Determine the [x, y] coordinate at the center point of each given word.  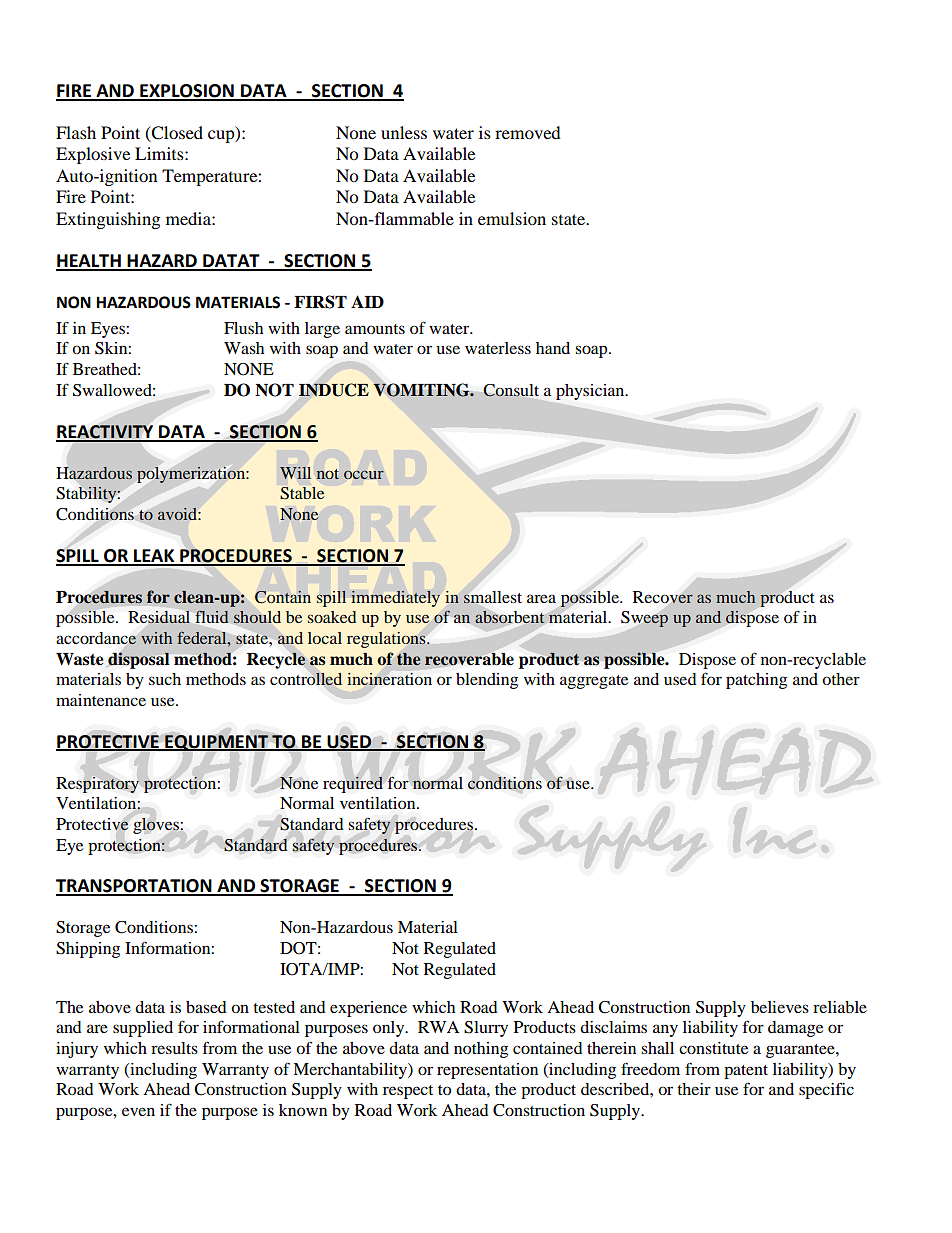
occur [364, 475]
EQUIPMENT [216, 743]
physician [591, 392]
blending [487, 681]
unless [404, 132]
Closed [176, 133]
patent [746, 1072]
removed [528, 132]
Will [295, 473]
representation [487, 1071]
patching [756, 681]
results [174, 1048]
